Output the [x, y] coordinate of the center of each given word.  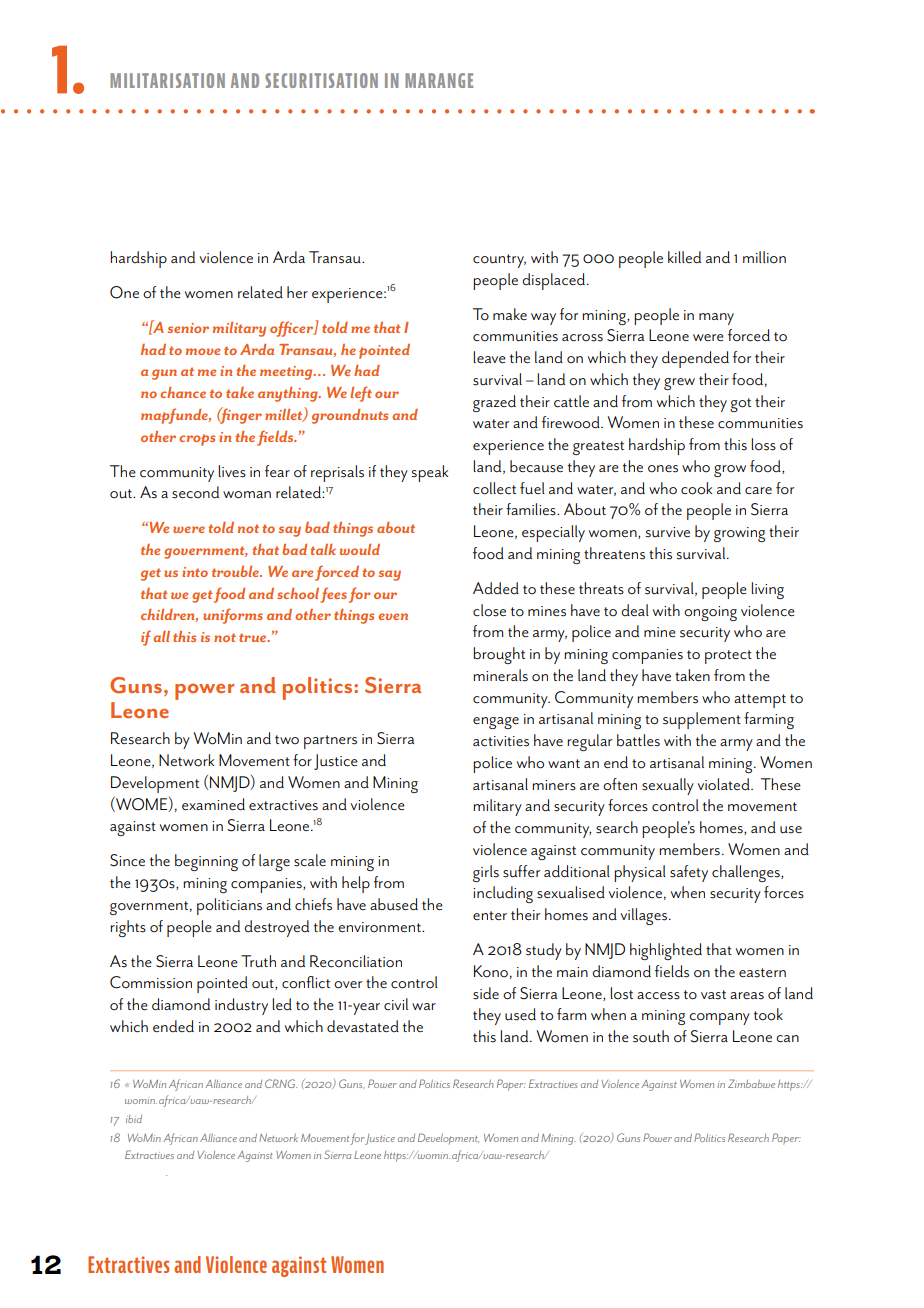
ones [663, 469]
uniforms [233, 616]
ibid [134, 1119]
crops [197, 440]
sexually [668, 786]
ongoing [710, 613]
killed [684, 257]
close [489, 610]
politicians [229, 906]
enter [490, 916]
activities [501, 741]
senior [188, 328]
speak [429, 473]
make [510, 314]
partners [330, 742]
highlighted [666, 951]
